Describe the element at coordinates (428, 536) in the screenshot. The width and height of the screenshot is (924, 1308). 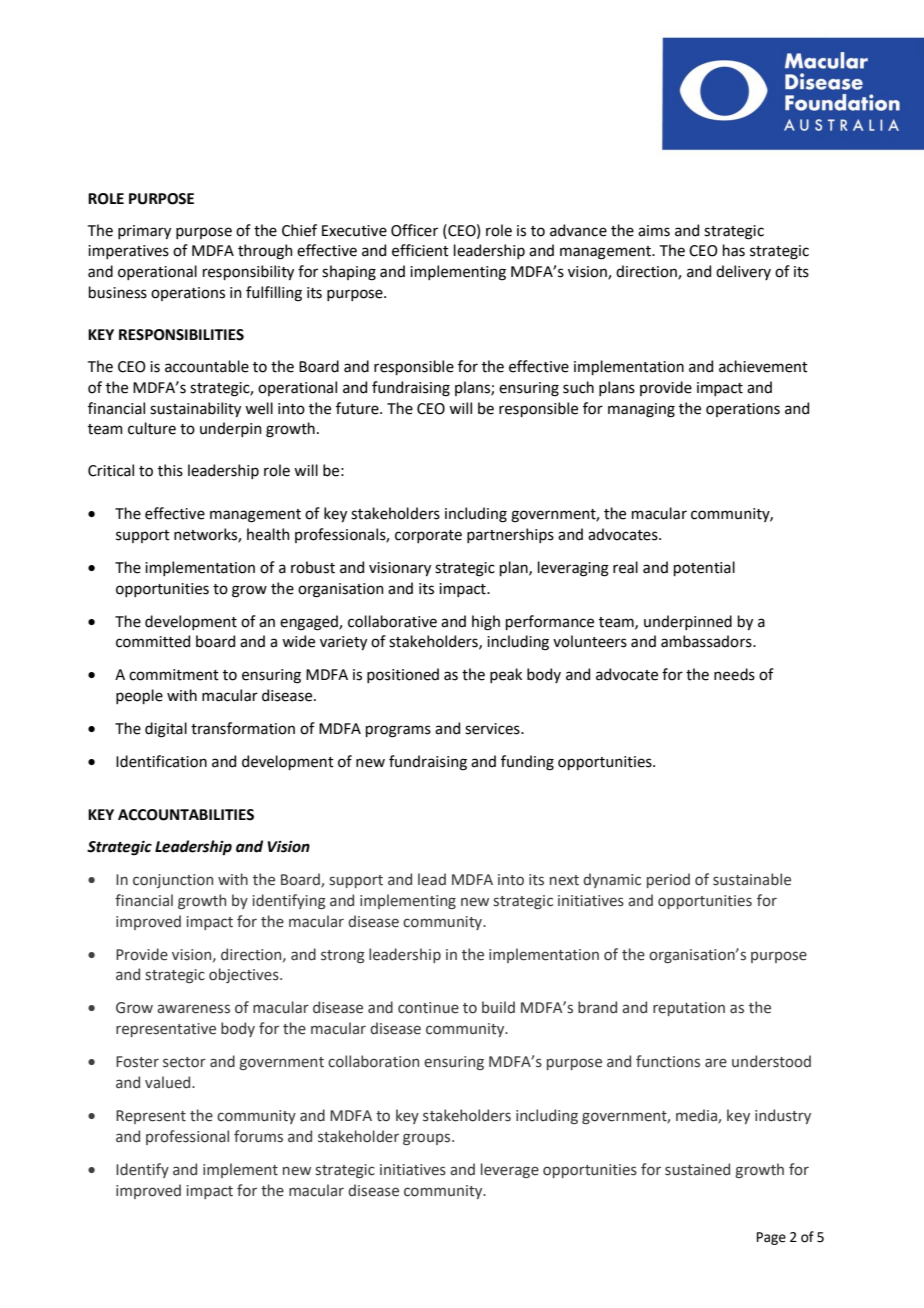
I see `corporate` at that location.
